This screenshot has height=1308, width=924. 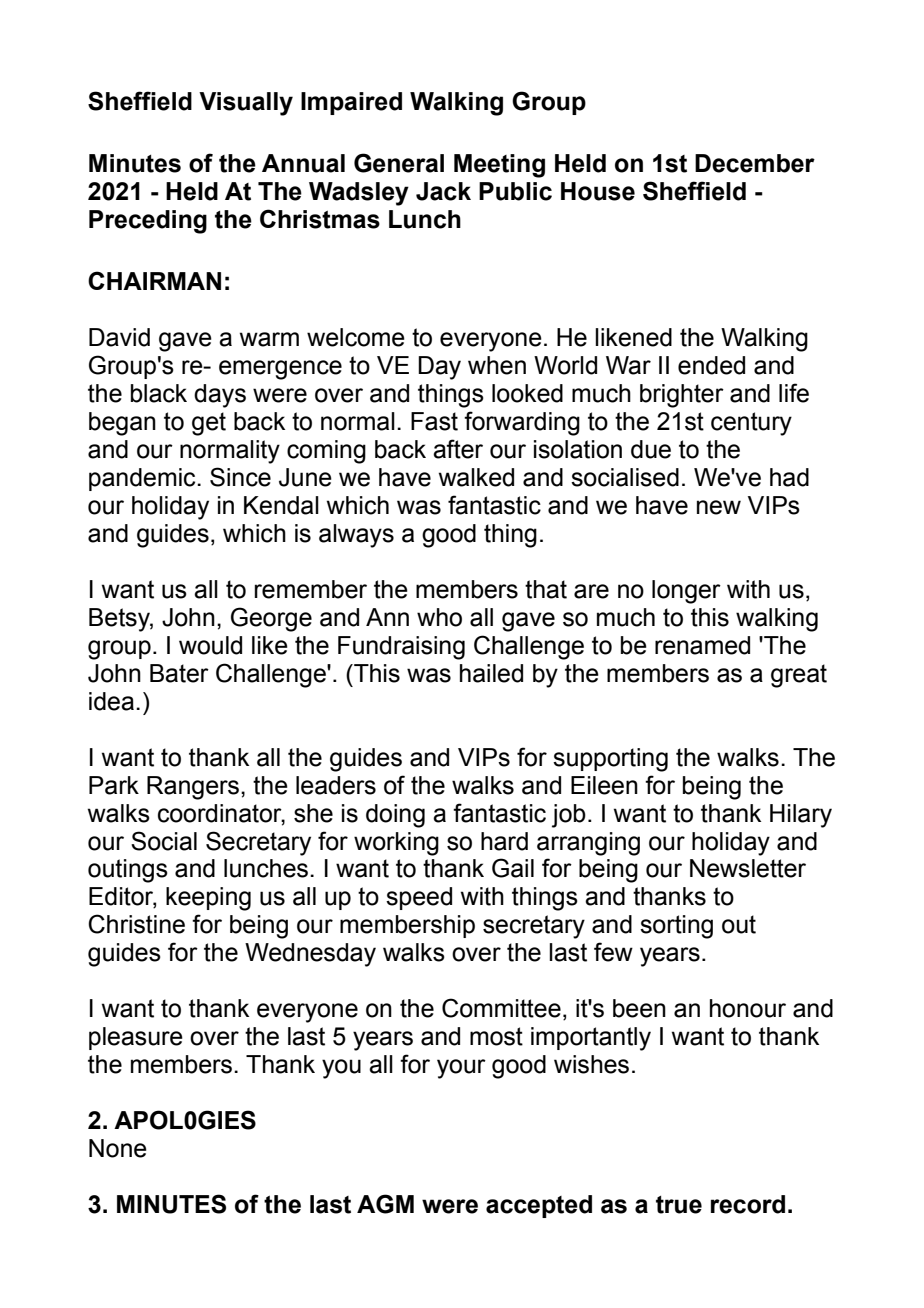 What do you see at coordinates (755, 163) in the screenshot?
I see `December` at bounding box center [755, 163].
